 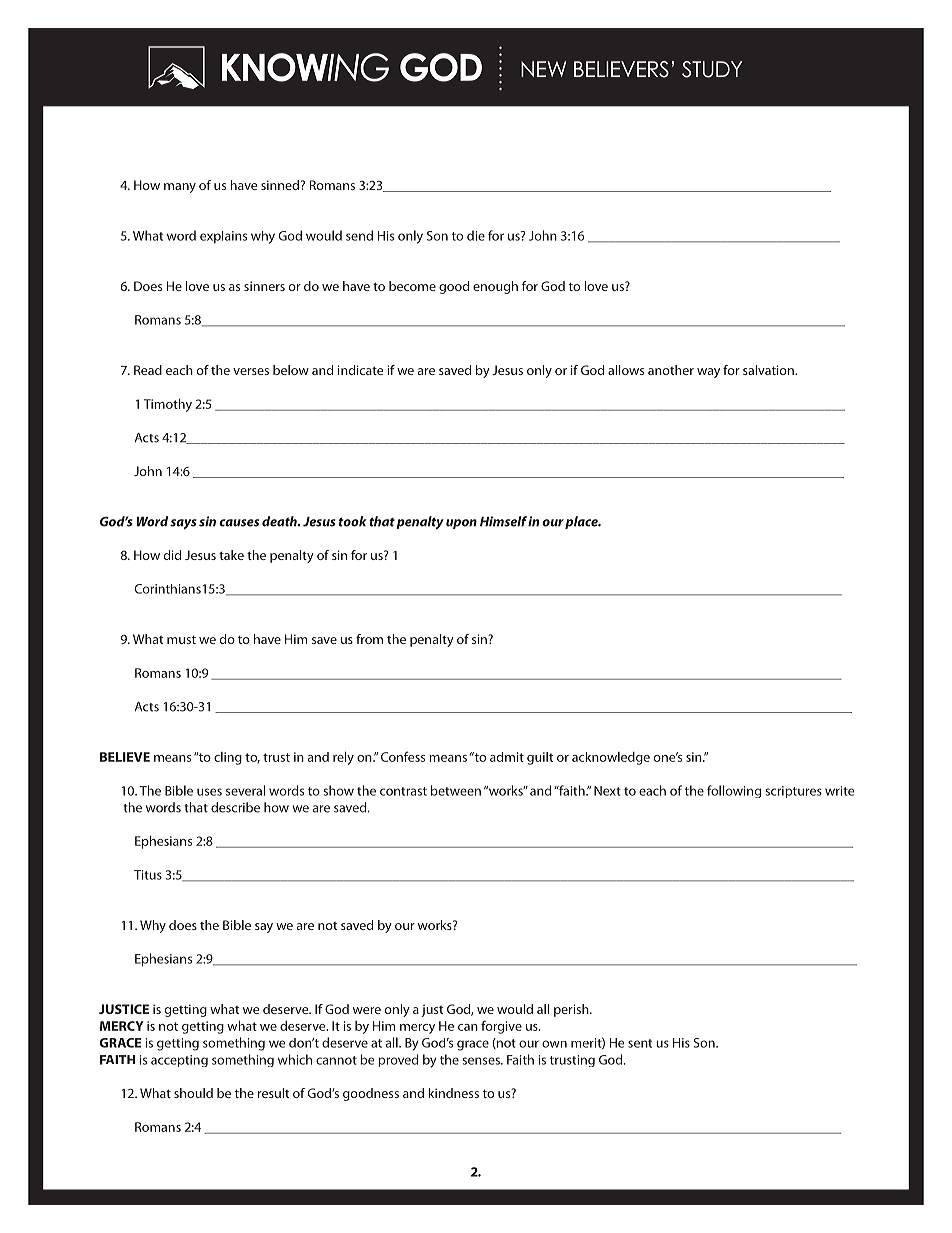 I want to click on acknowledge, so click(x=611, y=758).
